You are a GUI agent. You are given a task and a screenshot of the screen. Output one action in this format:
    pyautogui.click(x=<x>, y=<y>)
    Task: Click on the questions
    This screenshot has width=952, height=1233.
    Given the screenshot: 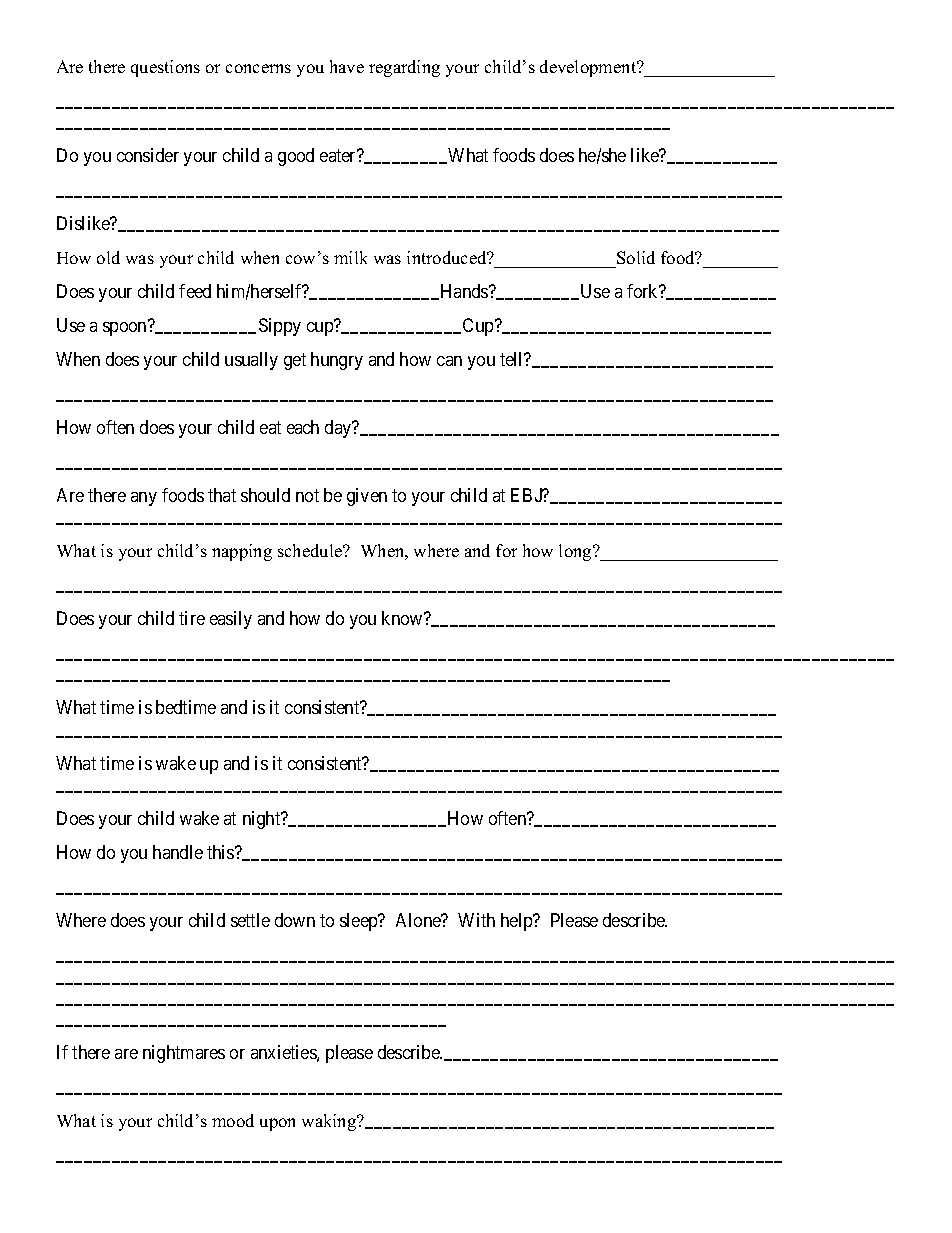 What is the action you would take?
    pyautogui.click(x=165, y=68)
